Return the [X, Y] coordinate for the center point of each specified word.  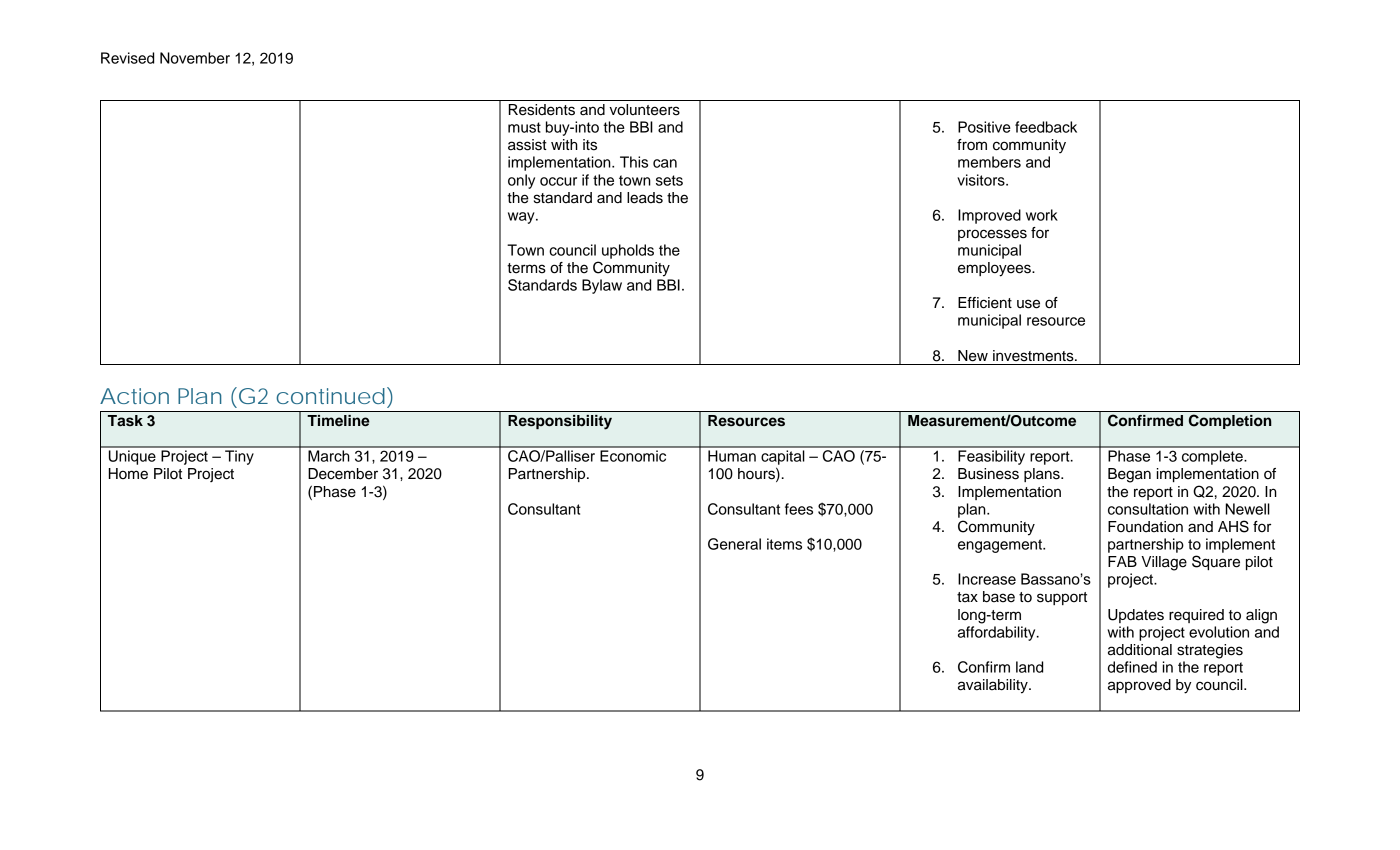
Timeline [338, 421]
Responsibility [560, 422]
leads [645, 198]
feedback [1046, 127]
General [734, 544]
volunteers [644, 110]
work [1042, 215]
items [784, 544]
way [522, 218]
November [195, 58]
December [343, 474]
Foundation [1145, 527]
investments [1034, 356]
